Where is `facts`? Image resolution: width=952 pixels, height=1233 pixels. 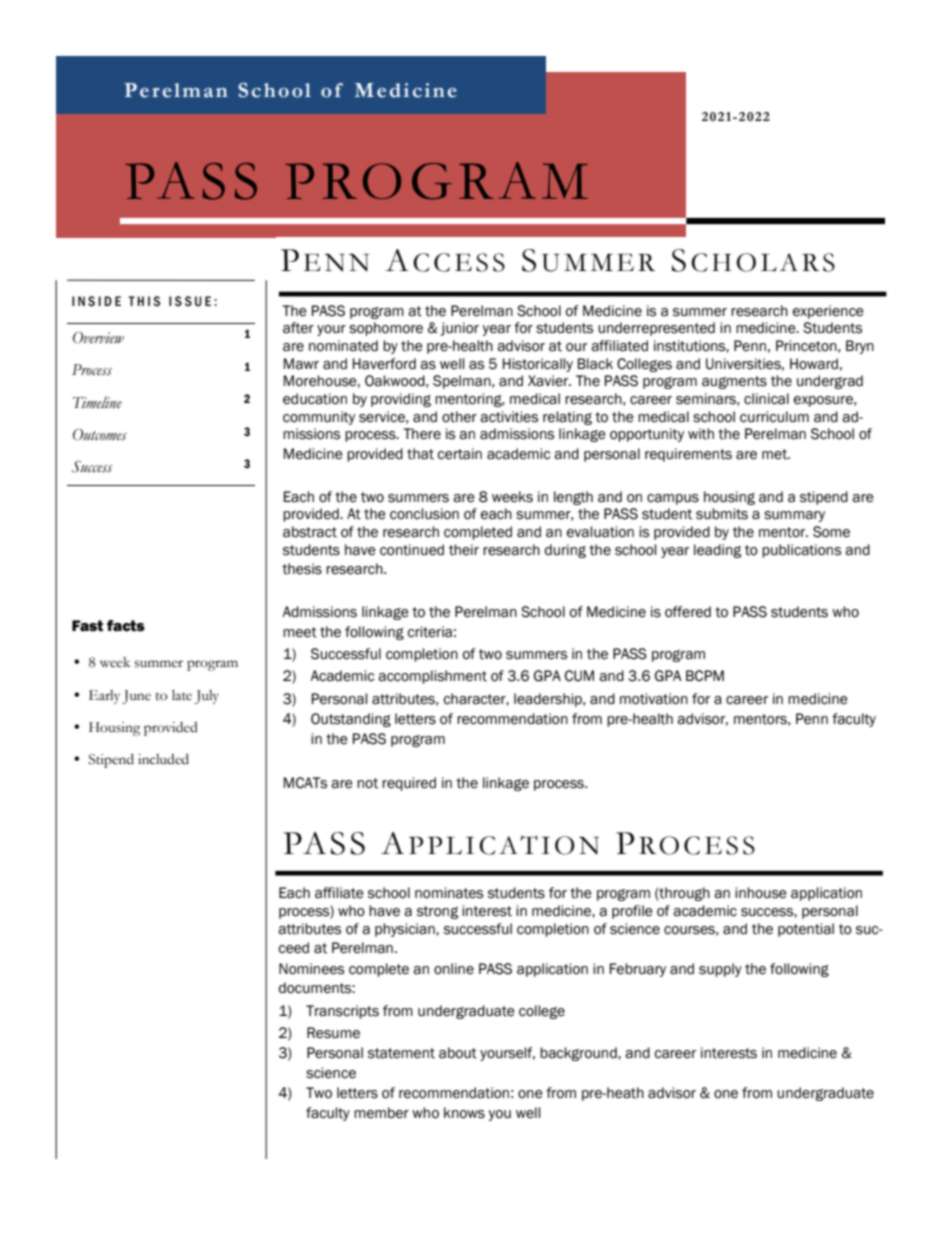 facts is located at coordinates (126, 626).
